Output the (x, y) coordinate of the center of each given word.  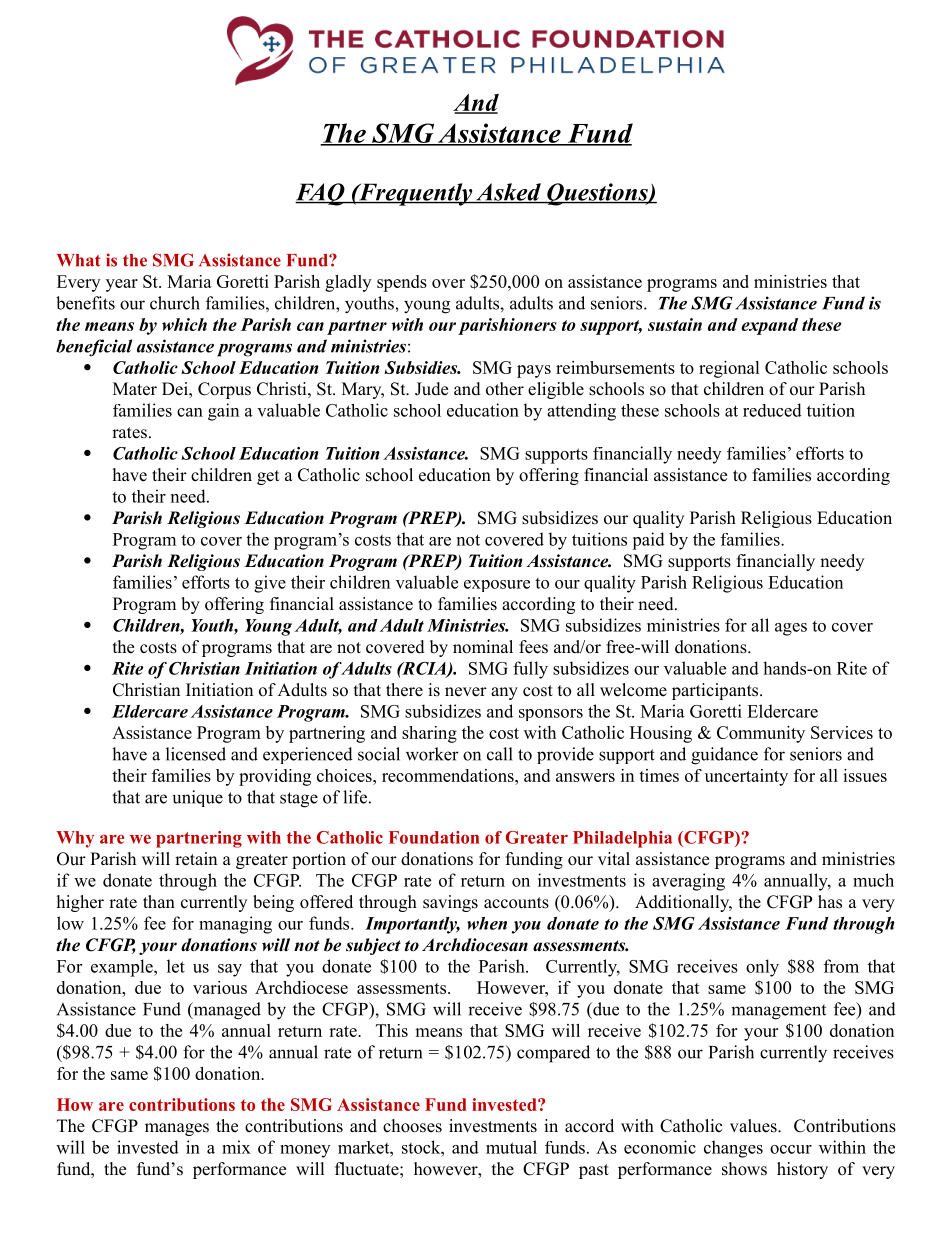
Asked (508, 193)
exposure (497, 586)
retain (196, 859)
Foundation (434, 837)
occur (791, 1149)
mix (236, 1147)
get (268, 477)
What (79, 260)
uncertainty (746, 777)
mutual (511, 1147)
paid (648, 541)
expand (769, 326)
